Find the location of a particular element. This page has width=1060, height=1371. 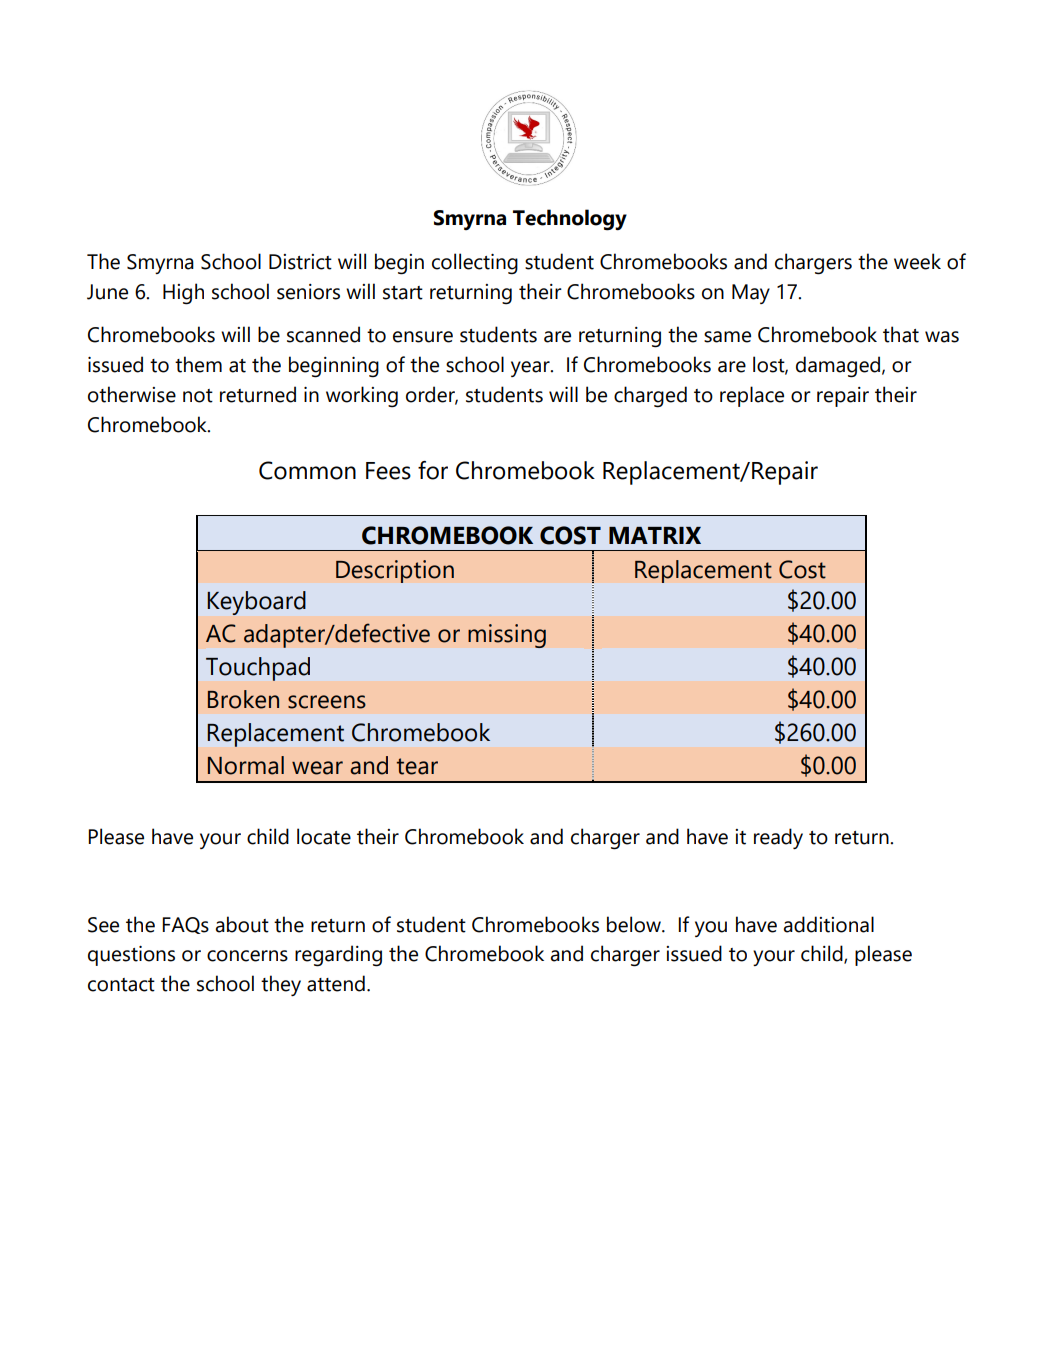

week is located at coordinates (917, 261).
